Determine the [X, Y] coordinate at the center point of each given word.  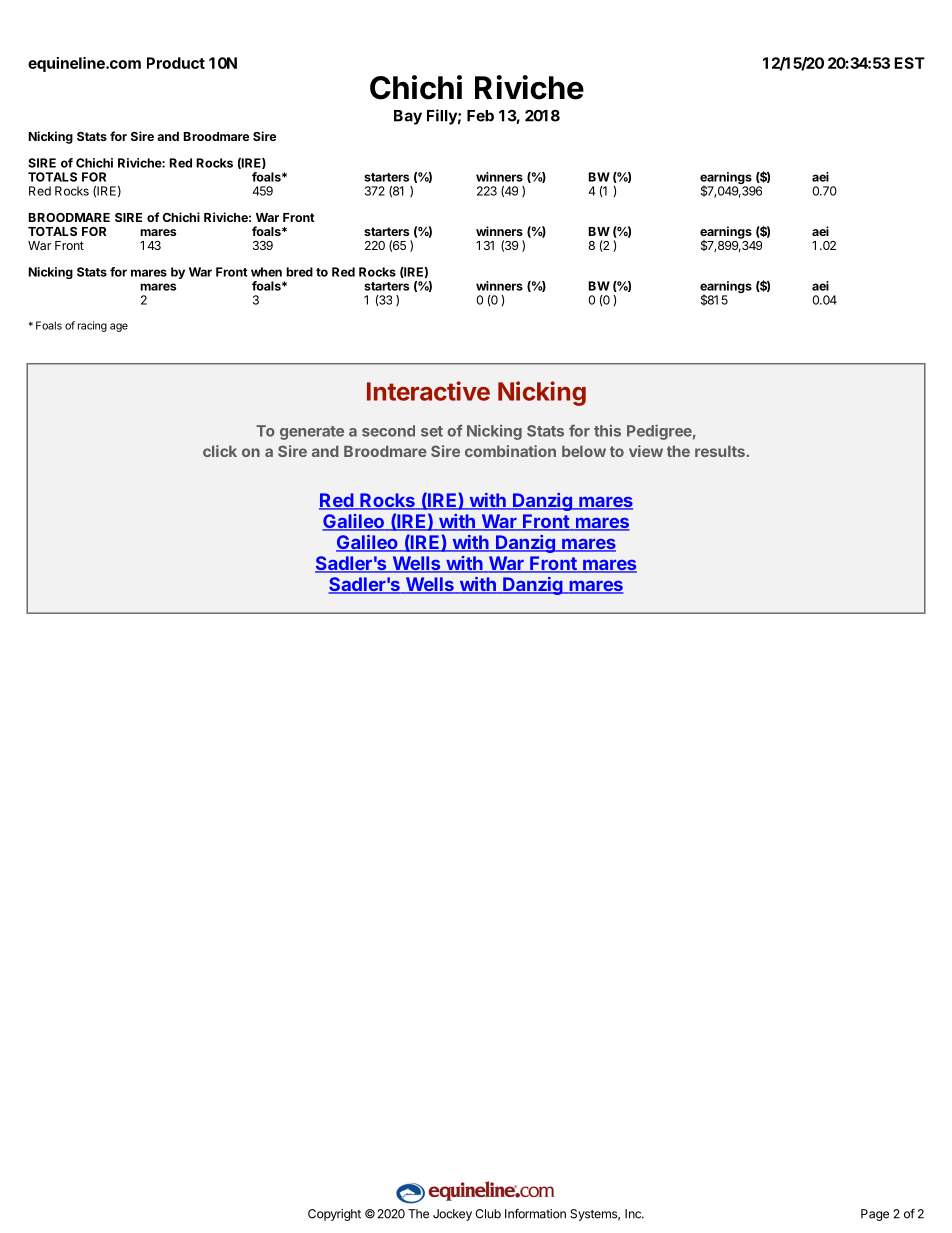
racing [92, 326]
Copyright [334, 1215]
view [646, 451]
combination [510, 451]
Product [176, 63]
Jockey [452, 1215]
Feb [480, 116]
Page [875, 1215]
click [220, 451]
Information [535, 1214]
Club [488, 1214]
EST [909, 63]
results [720, 451]
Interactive [428, 391]
